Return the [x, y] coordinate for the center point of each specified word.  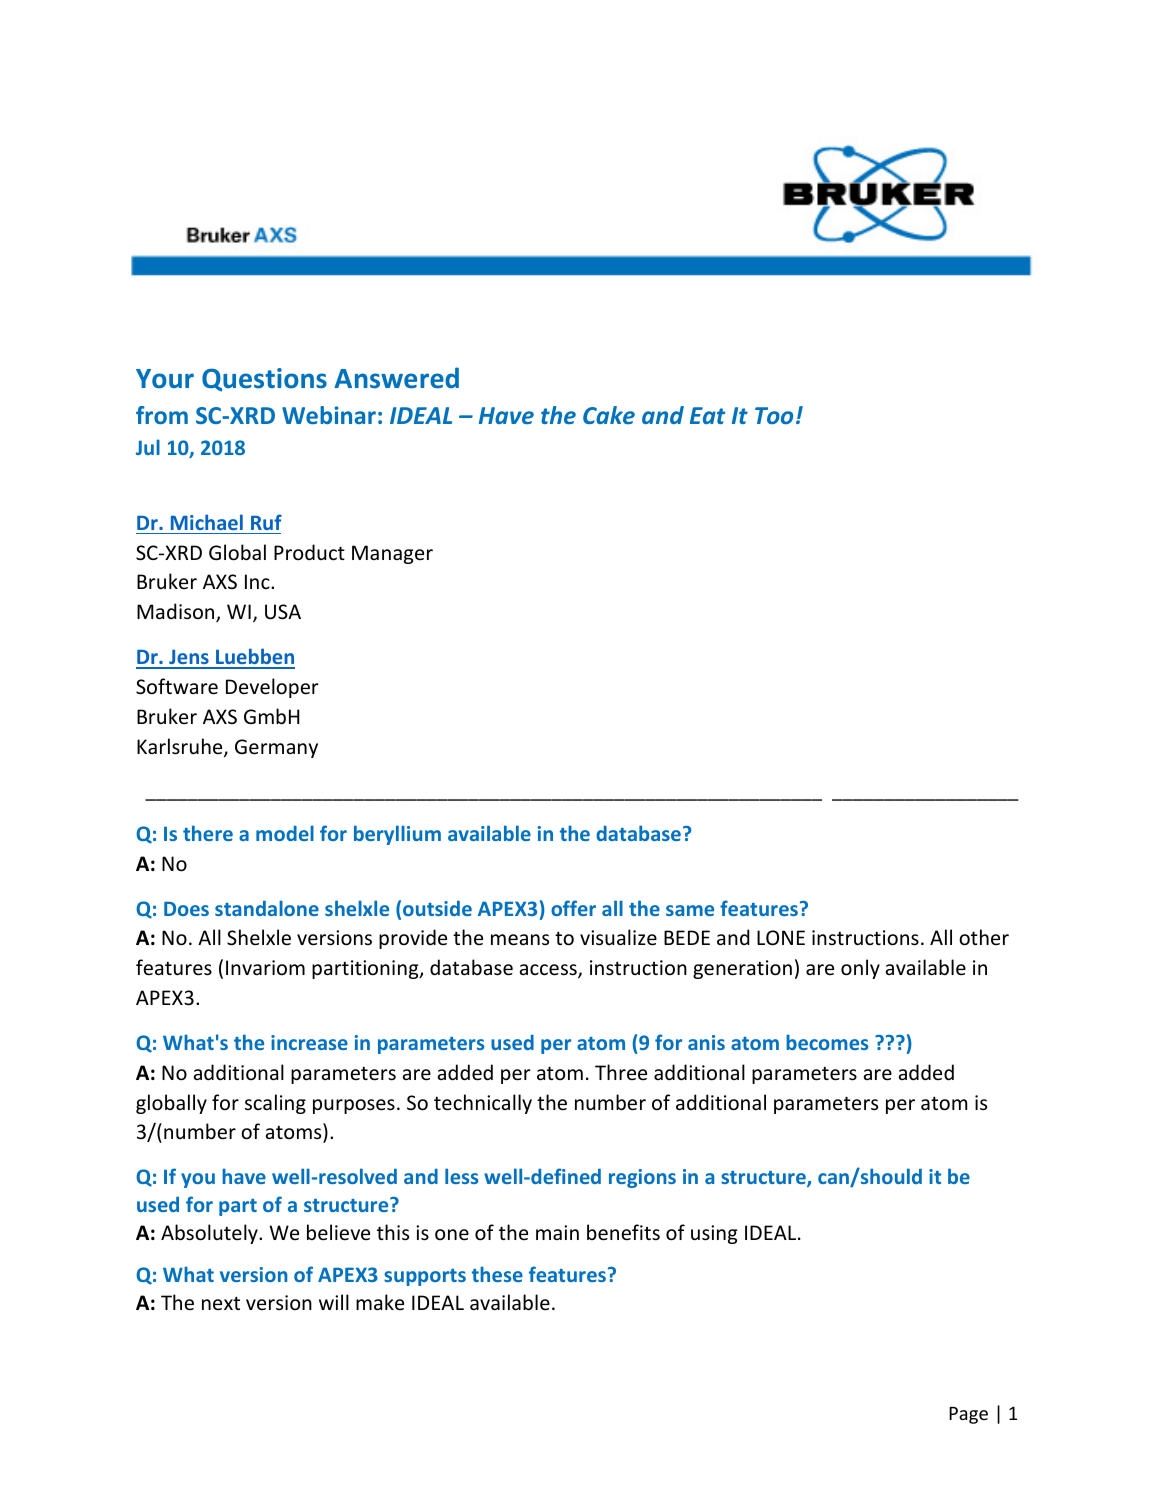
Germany [276, 748]
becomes [827, 1042]
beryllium [397, 835]
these [497, 1274]
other [984, 937]
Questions [264, 380]
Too [774, 415]
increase [309, 1042]
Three [621, 1072]
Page [968, 1415]
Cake [609, 415]
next [221, 1303]
